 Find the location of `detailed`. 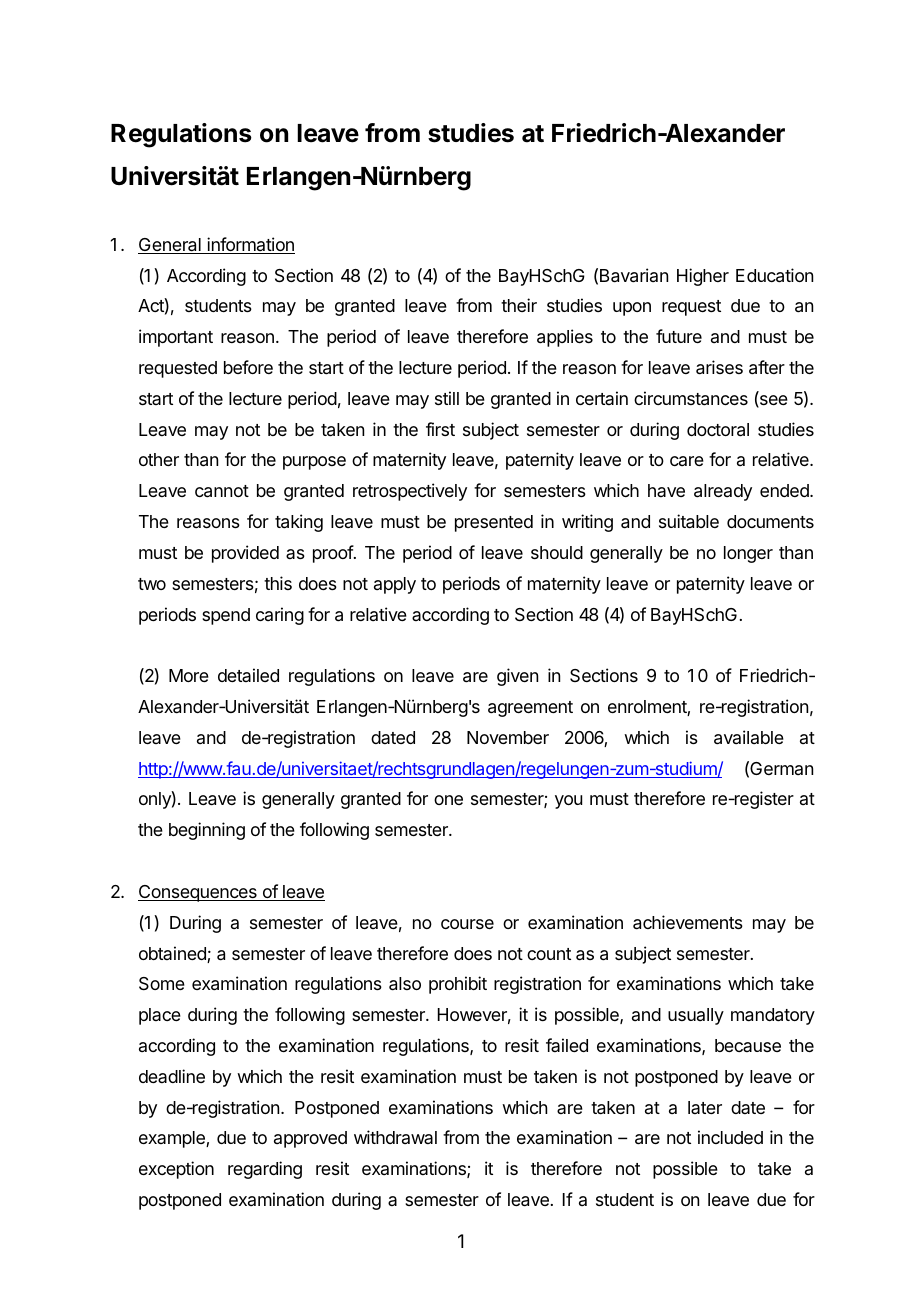

detailed is located at coordinates (248, 675).
